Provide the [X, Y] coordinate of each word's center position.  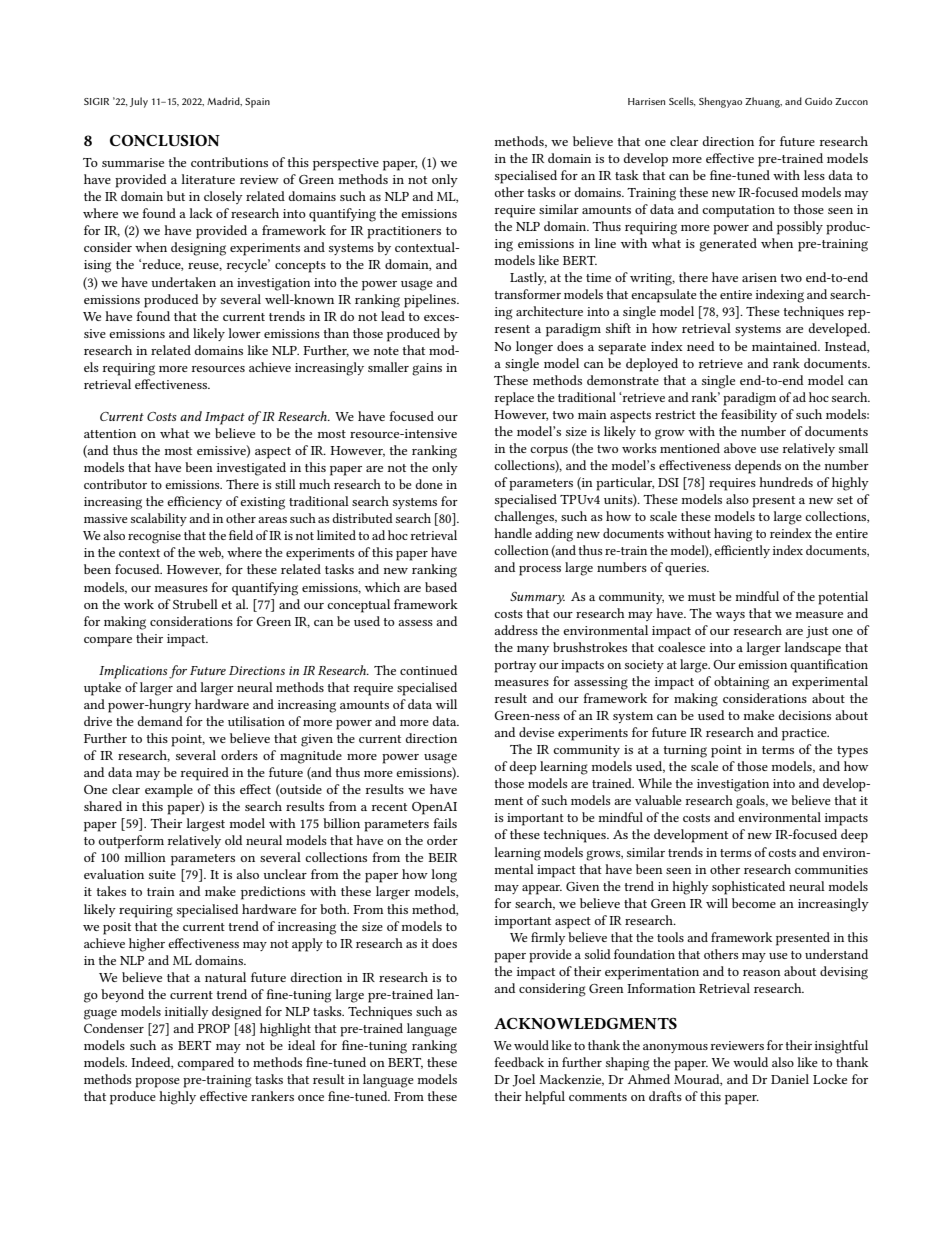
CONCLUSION [165, 140]
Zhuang [763, 102]
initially [187, 1012]
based [441, 587]
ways [730, 616]
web [211, 553]
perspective [346, 164]
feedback [519, 1062]
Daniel [790, 1079]
